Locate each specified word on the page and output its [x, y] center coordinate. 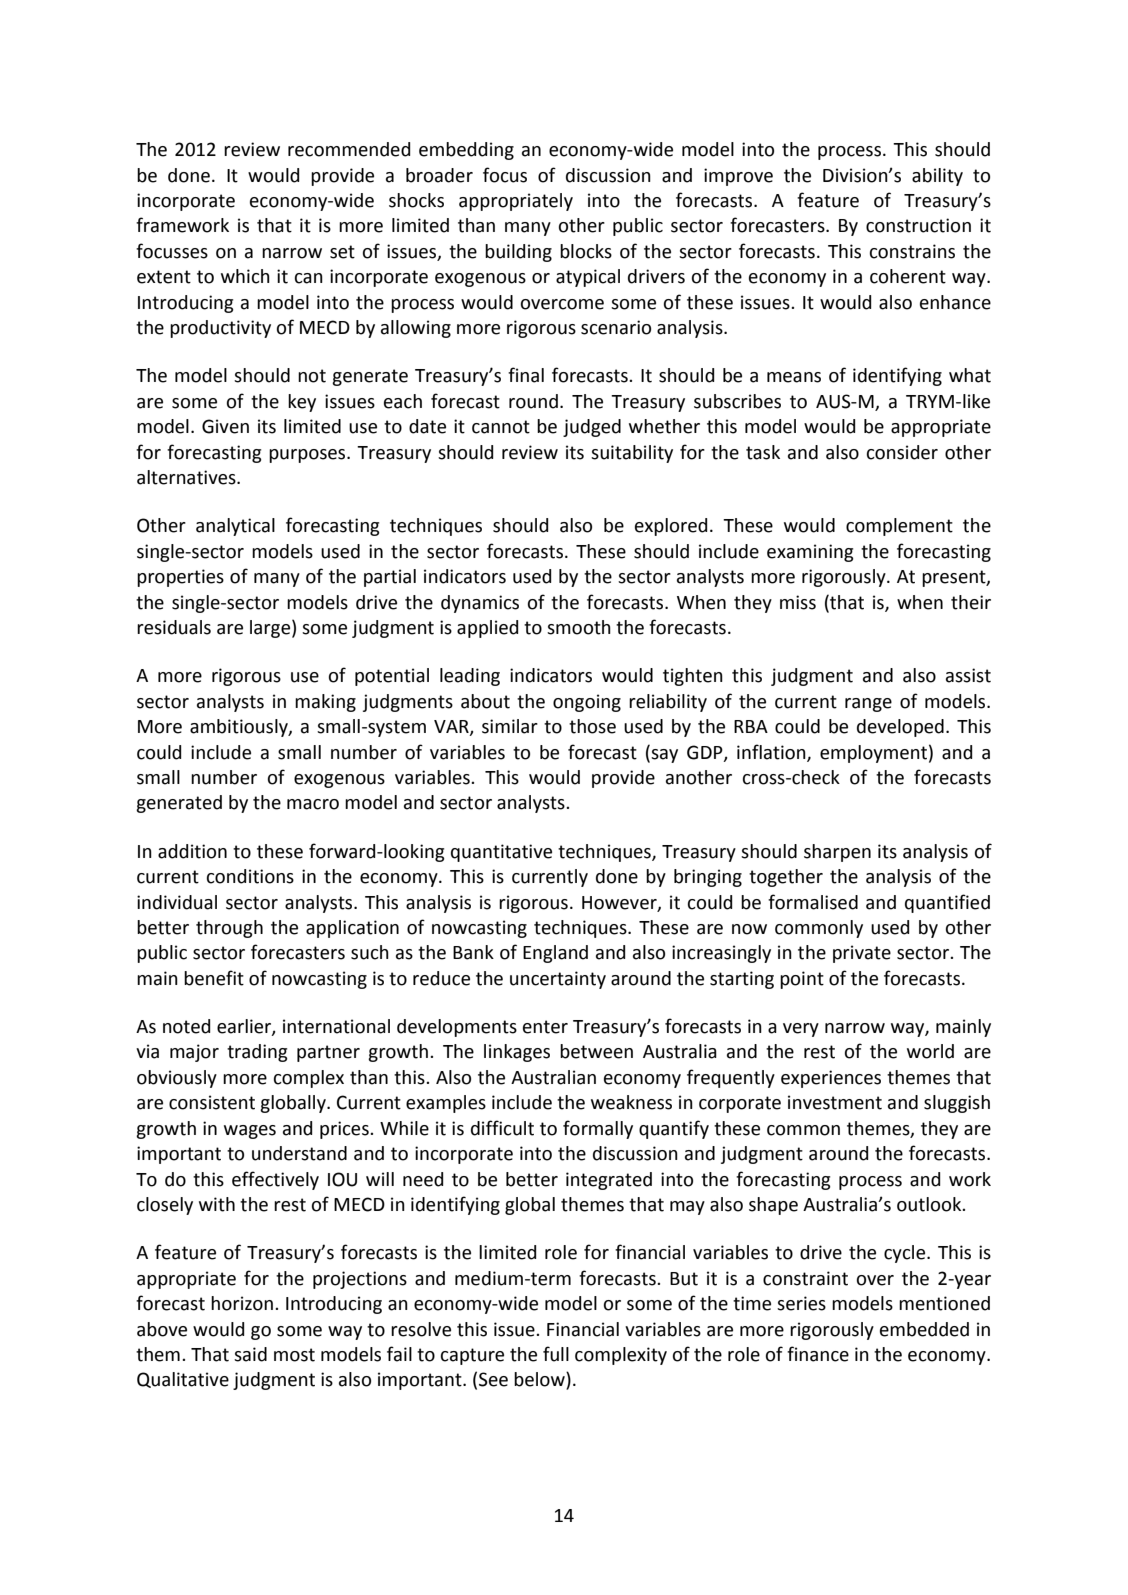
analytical [235, 527]
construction [918, 225]
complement [899, 527]
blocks [586, 251]
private [862, 954]
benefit [214, 978]
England [555, 954]
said [250, 1354]
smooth [579, 627]
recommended [349, 149]
